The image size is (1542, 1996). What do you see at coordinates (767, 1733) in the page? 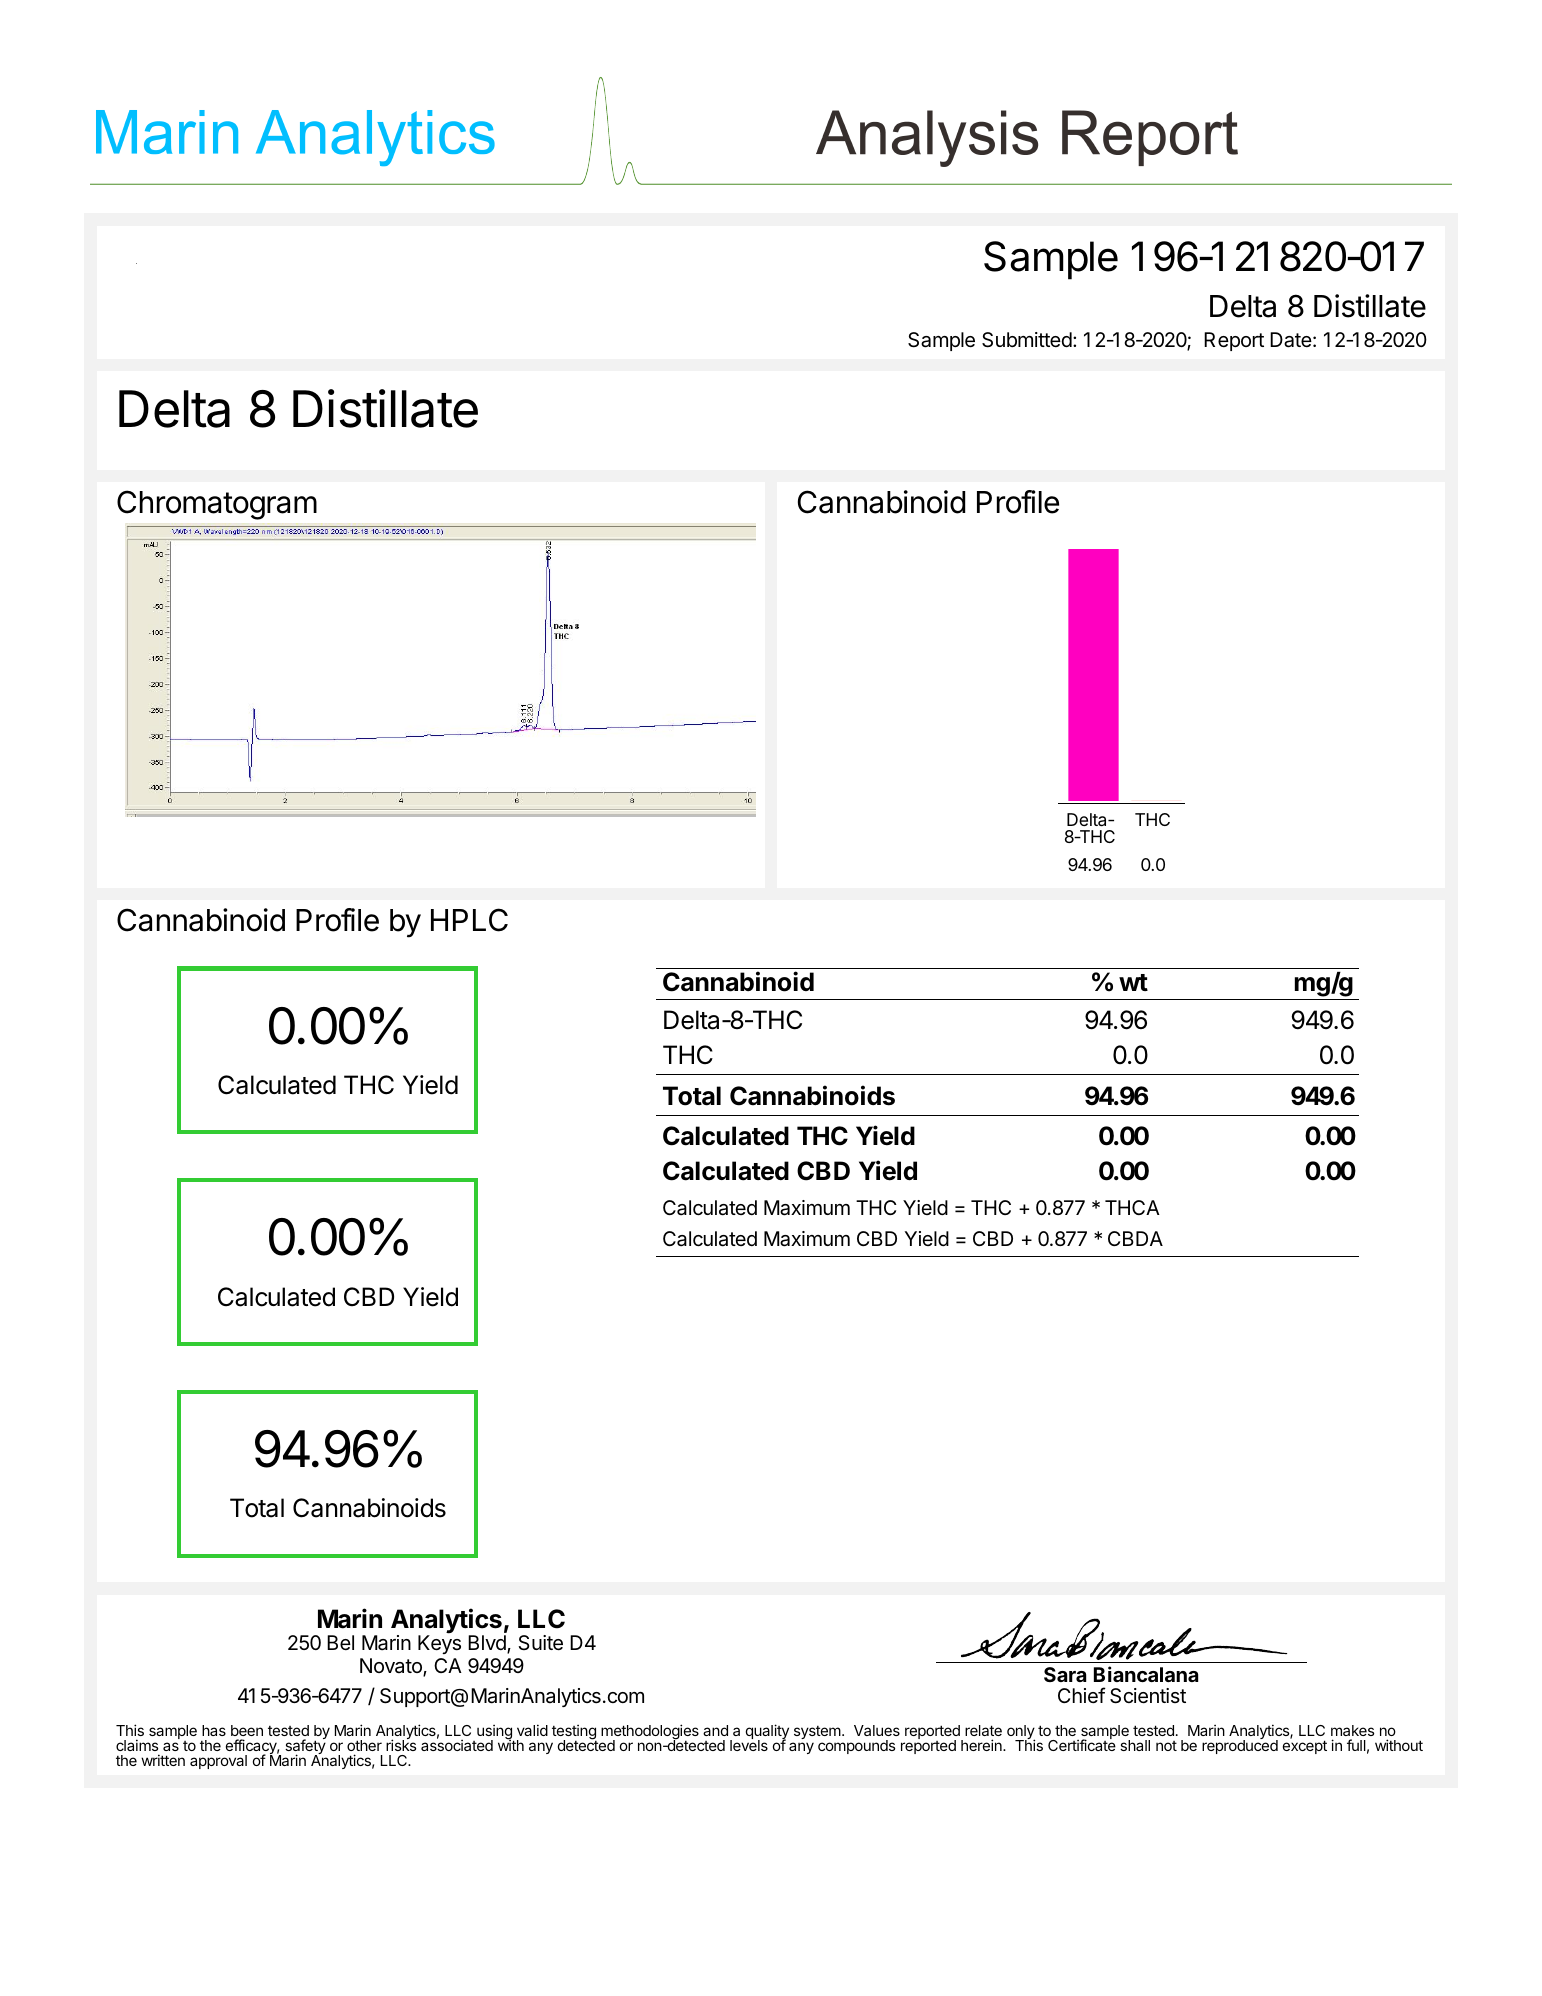
I see `quality` at bounding box center [767, 1733].
